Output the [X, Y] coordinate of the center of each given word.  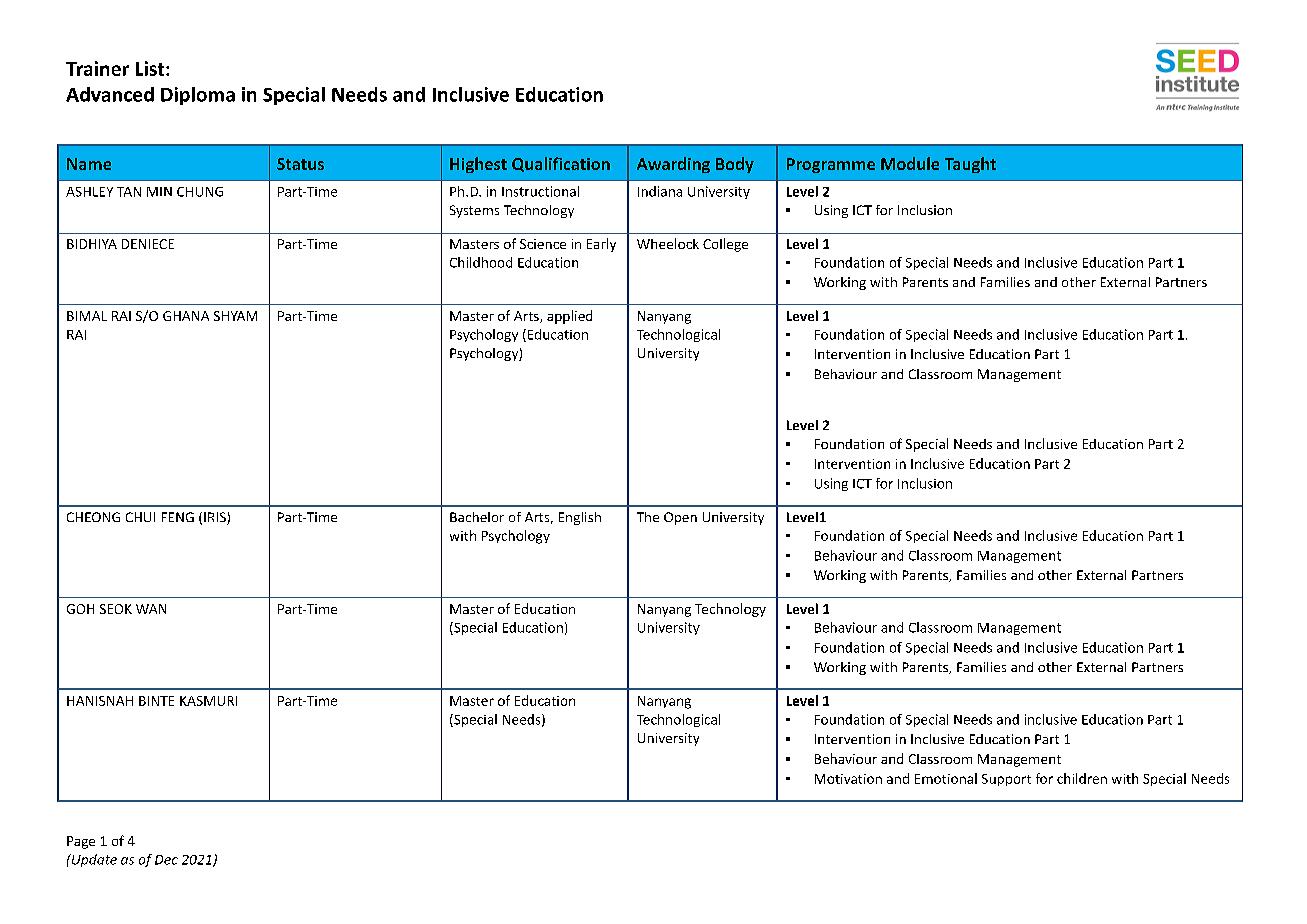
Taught [970, 165]
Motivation [848, 779]
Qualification [561, 164]
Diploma [198, 96]
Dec [166, 860]
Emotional [946, 778]
